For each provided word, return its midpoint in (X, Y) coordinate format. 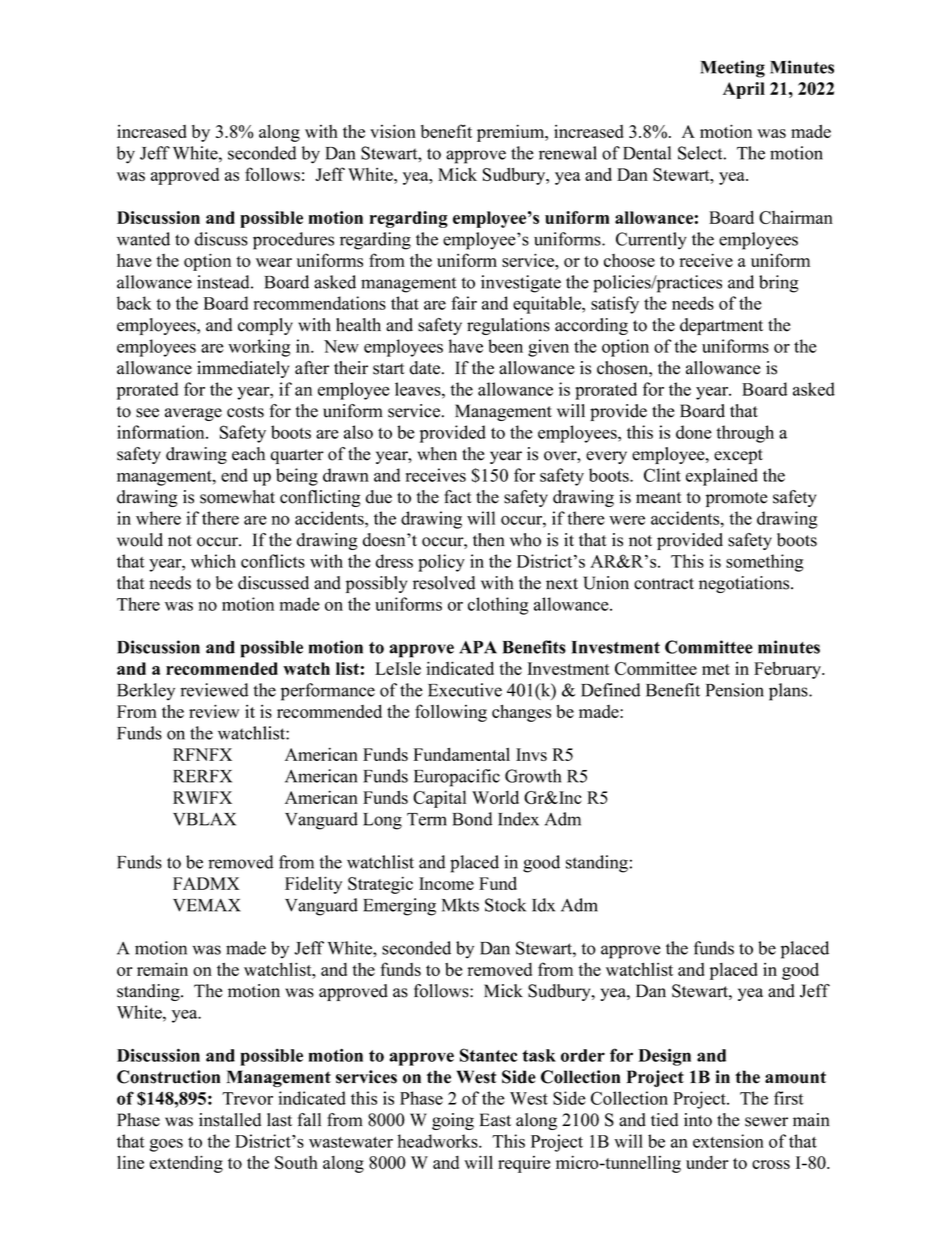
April (744, 90)
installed (230, 1120)
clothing (498, 606)
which (213, 561)
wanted (143, 239)
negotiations (745, 584)
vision (393, 131)
